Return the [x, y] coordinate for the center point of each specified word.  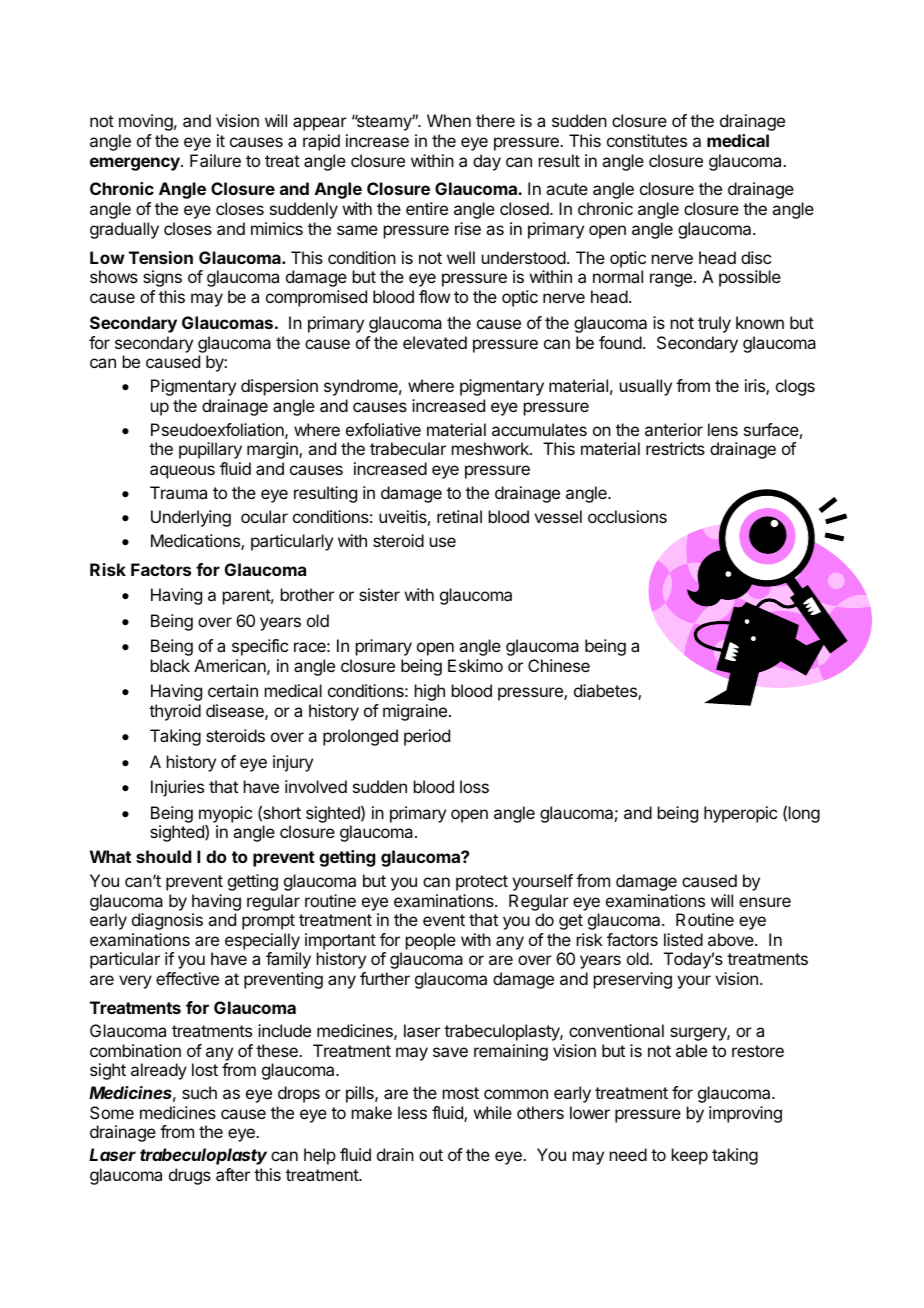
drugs [190, 1176]
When [449, 120]
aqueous [182, 472]
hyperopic [740, 814]
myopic [225, 814]
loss [474, 786]
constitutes [647, 140]
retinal [459, 516]
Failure [215, 160]
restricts [675, 448]
